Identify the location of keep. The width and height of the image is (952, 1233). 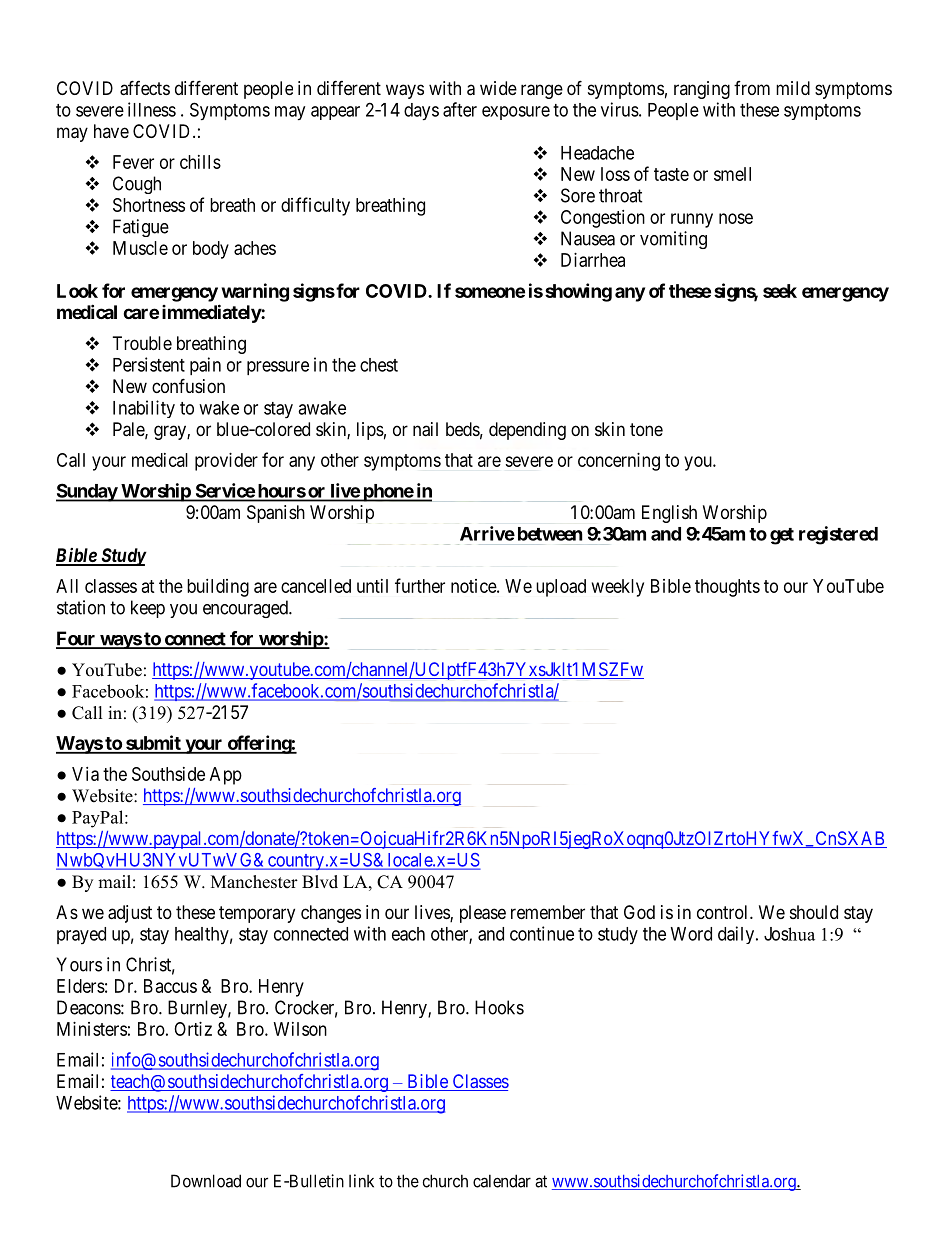
(148, 609).
